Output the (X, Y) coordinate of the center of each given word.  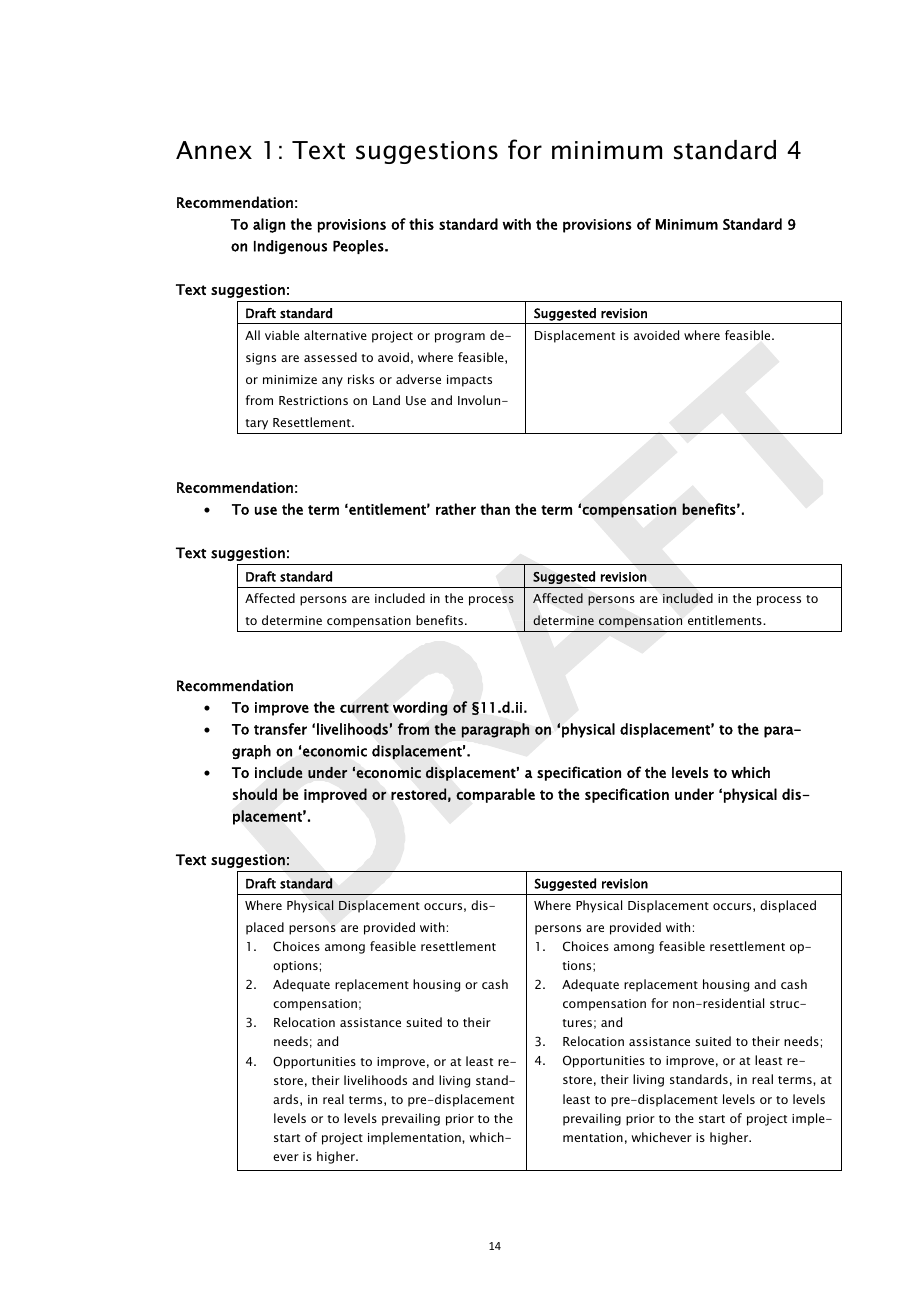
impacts (469, 381)
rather (456, 509)
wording (420, 708)
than (495, 509)
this (421, 224)
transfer (280, 729)
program (460, 338)
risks (361, 379)
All (252, 335)
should (255, 794)
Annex (214, 150)
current (364, 708)
